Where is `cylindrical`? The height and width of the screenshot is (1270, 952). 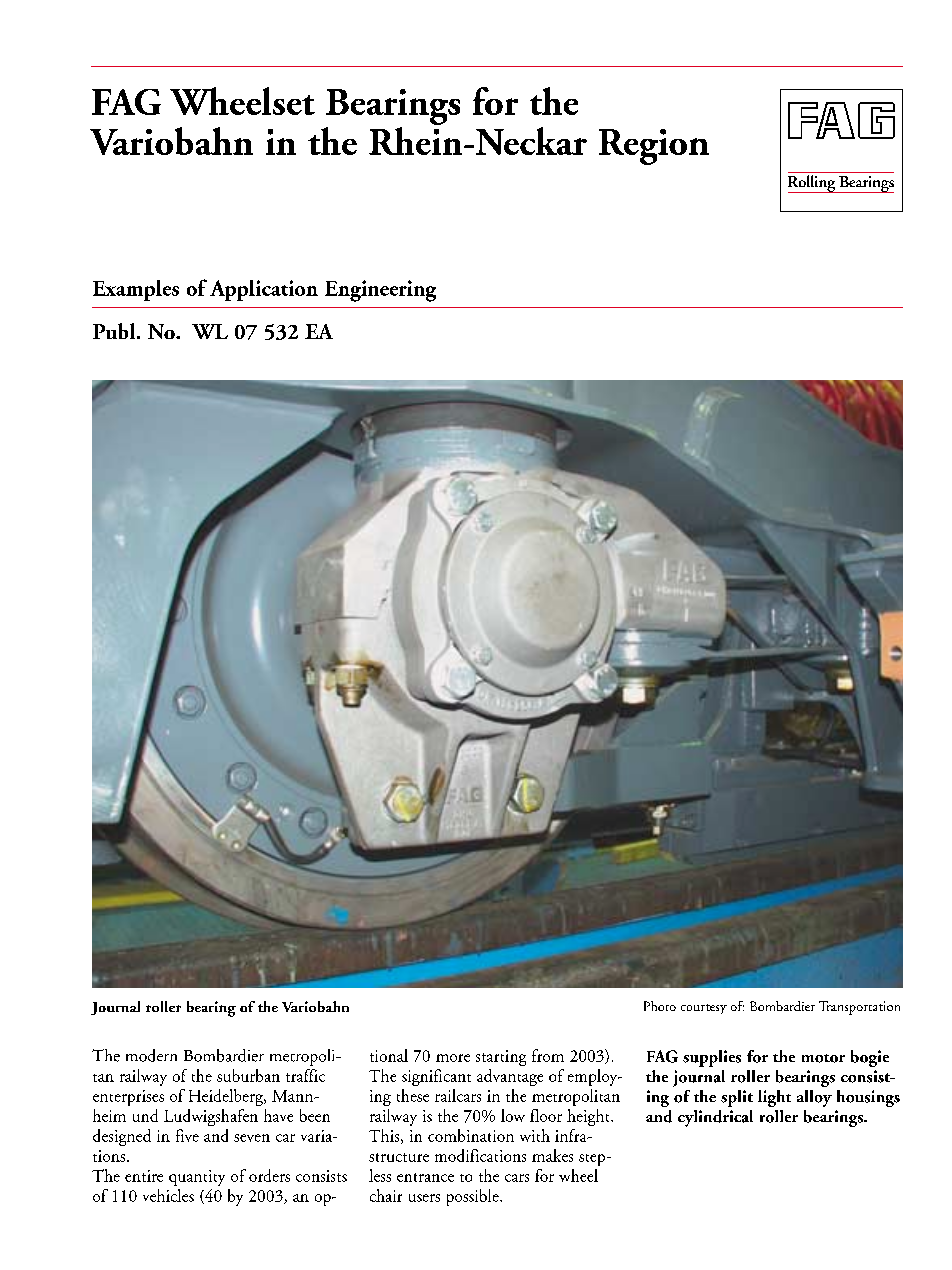
cylindrical is located at coordinates (715, 1118).
